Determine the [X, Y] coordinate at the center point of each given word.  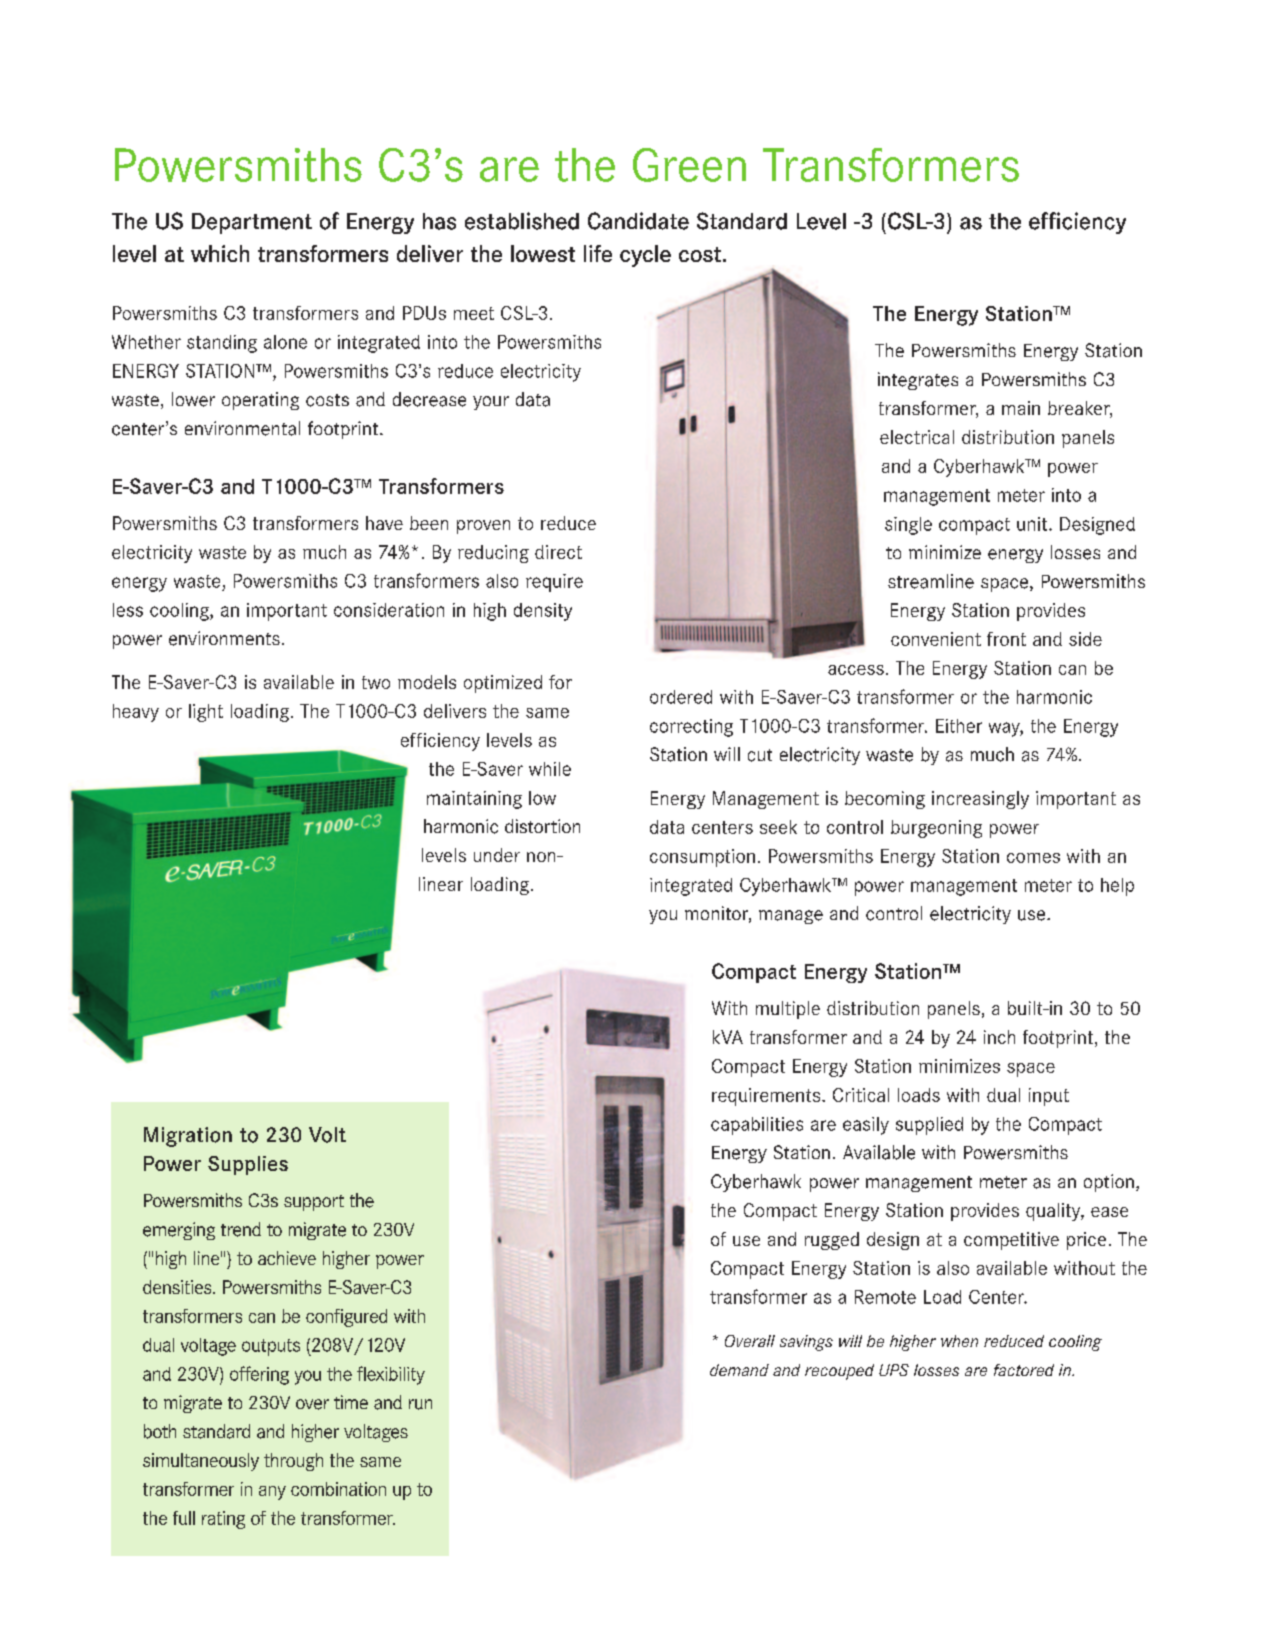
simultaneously [201, 1462]
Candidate [638, 221]
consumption [702, 858]
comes [1033, 858]
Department [252, 223]
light [206, 713]
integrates [918, 381]
